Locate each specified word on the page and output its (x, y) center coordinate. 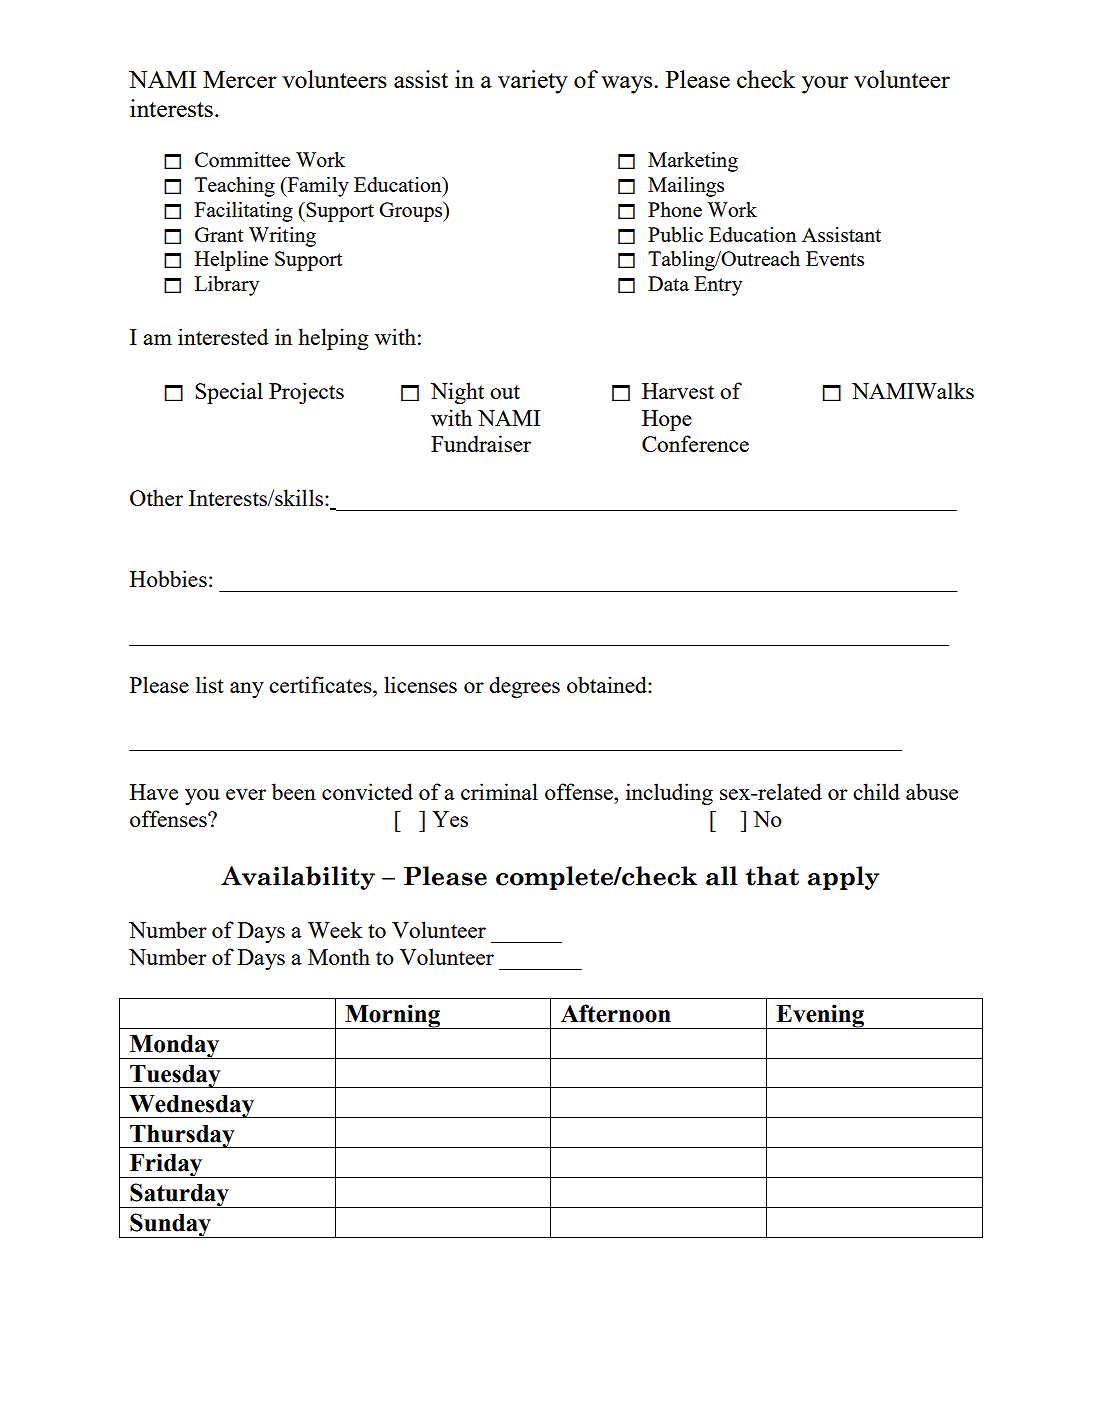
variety (533, 82)
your (825, 85)
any (247, 690)
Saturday (179, 1195)
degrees (524, 687)
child (876, 791)
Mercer (240, 79)
